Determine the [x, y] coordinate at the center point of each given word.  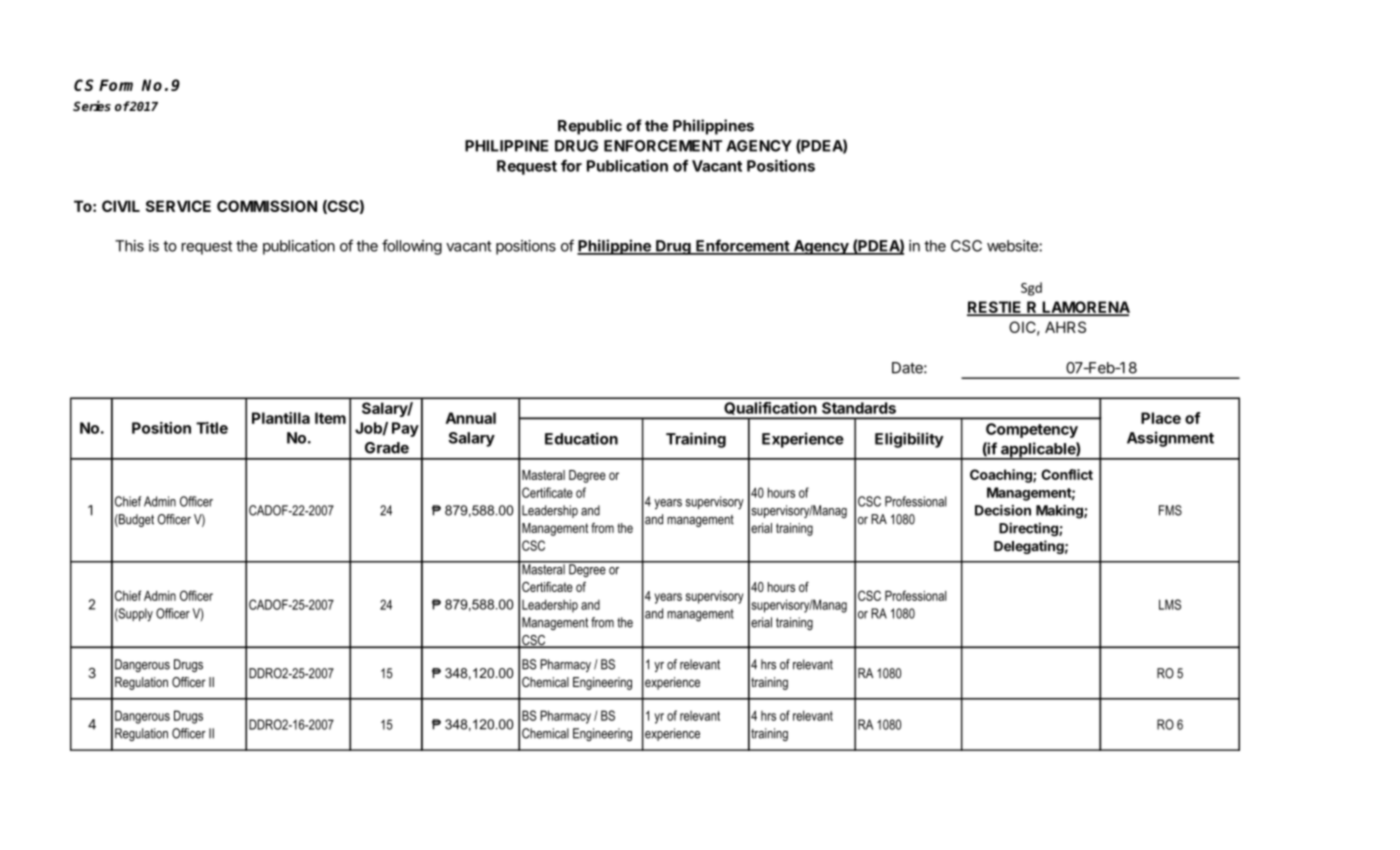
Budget [135, 520]
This [129, 246]
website [1013, 246]
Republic [590, 127]
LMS [1170, 604]
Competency [1032, 430]
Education [581, 438]
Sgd [1031, 289]
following [412, 247]
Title [212, 428]
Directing [1029, 529]
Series [92, 106]
